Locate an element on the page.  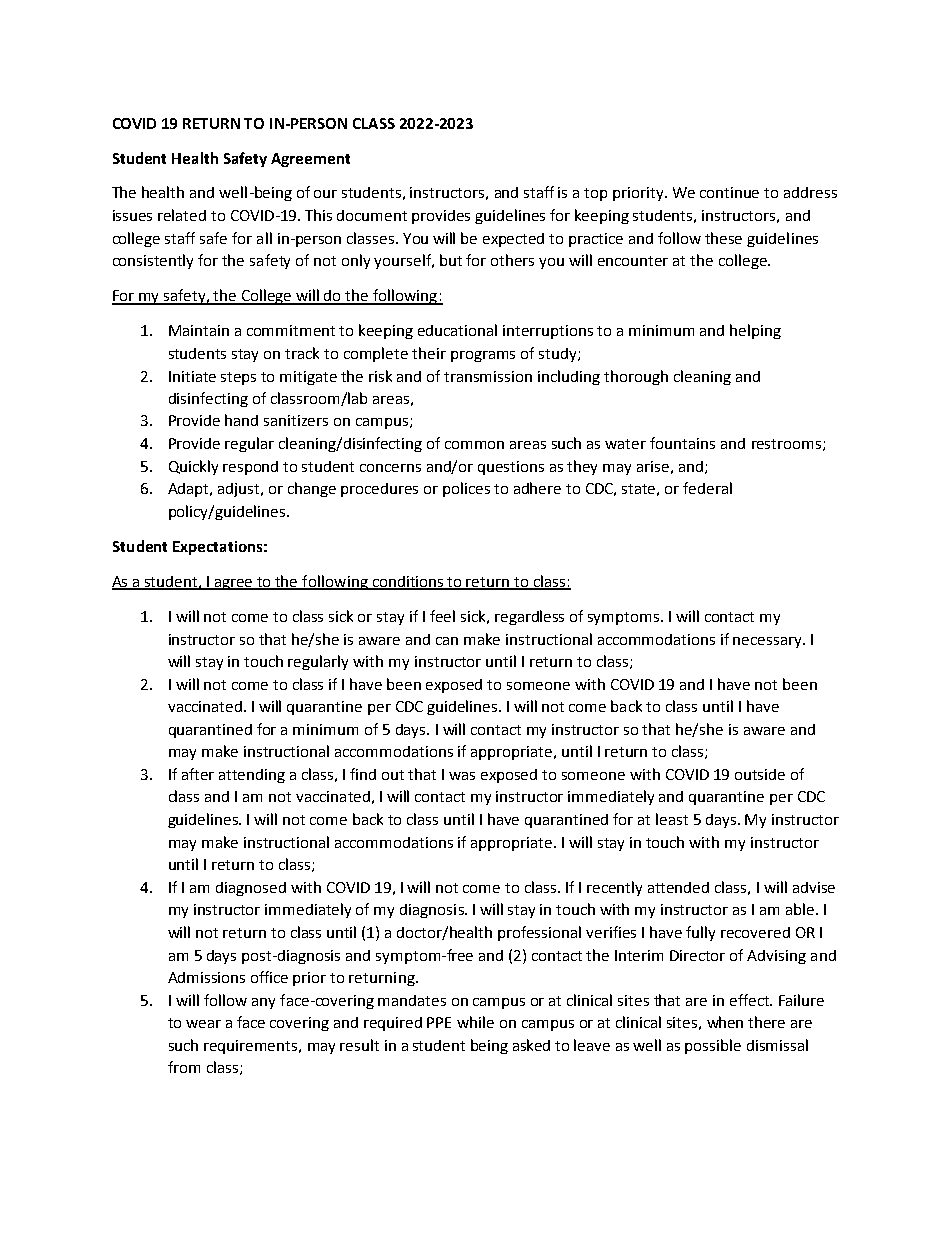
related is located at coordinates (182, 215).
